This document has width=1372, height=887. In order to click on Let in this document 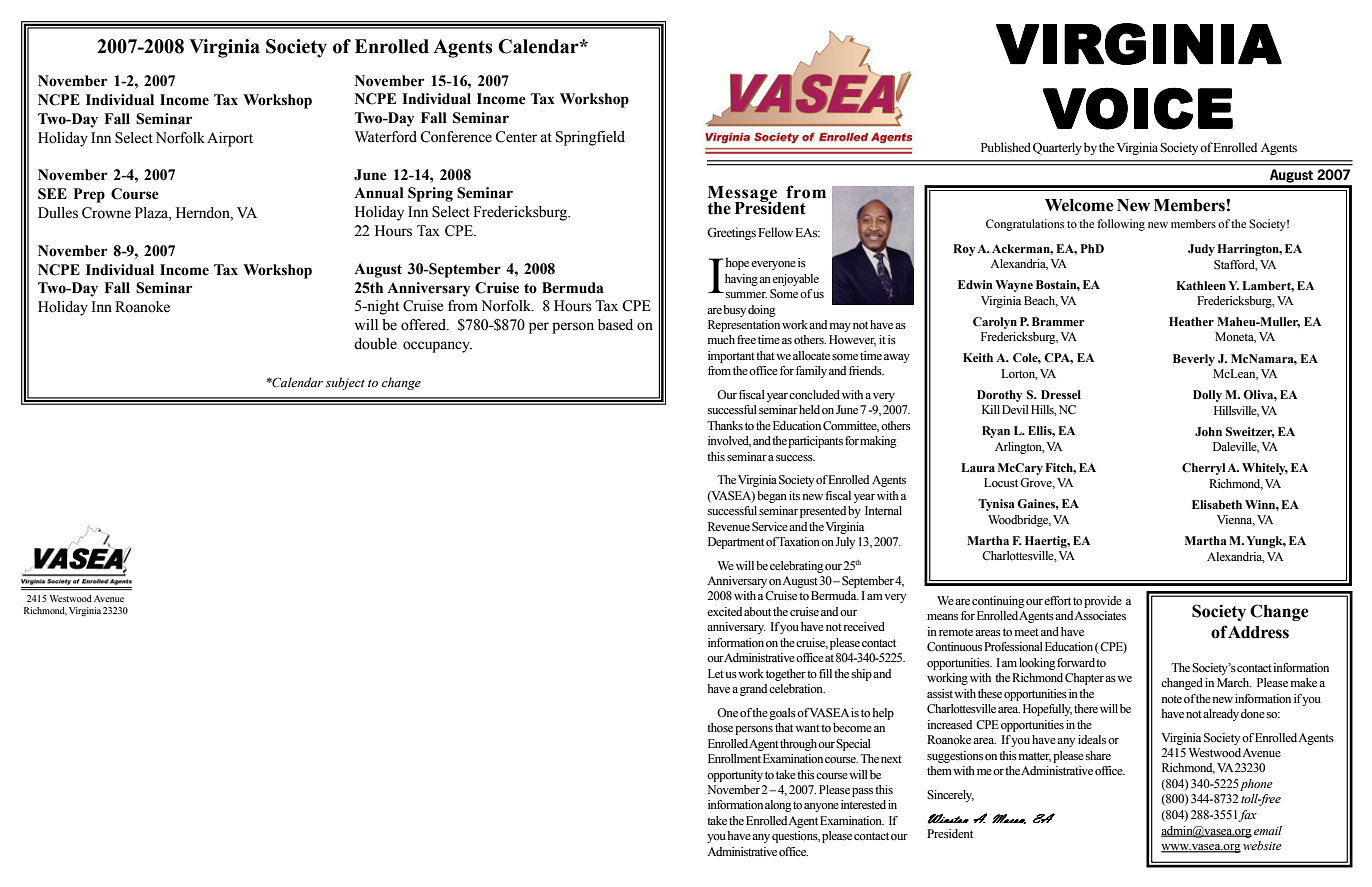, I will do `click(716, 673)`.
